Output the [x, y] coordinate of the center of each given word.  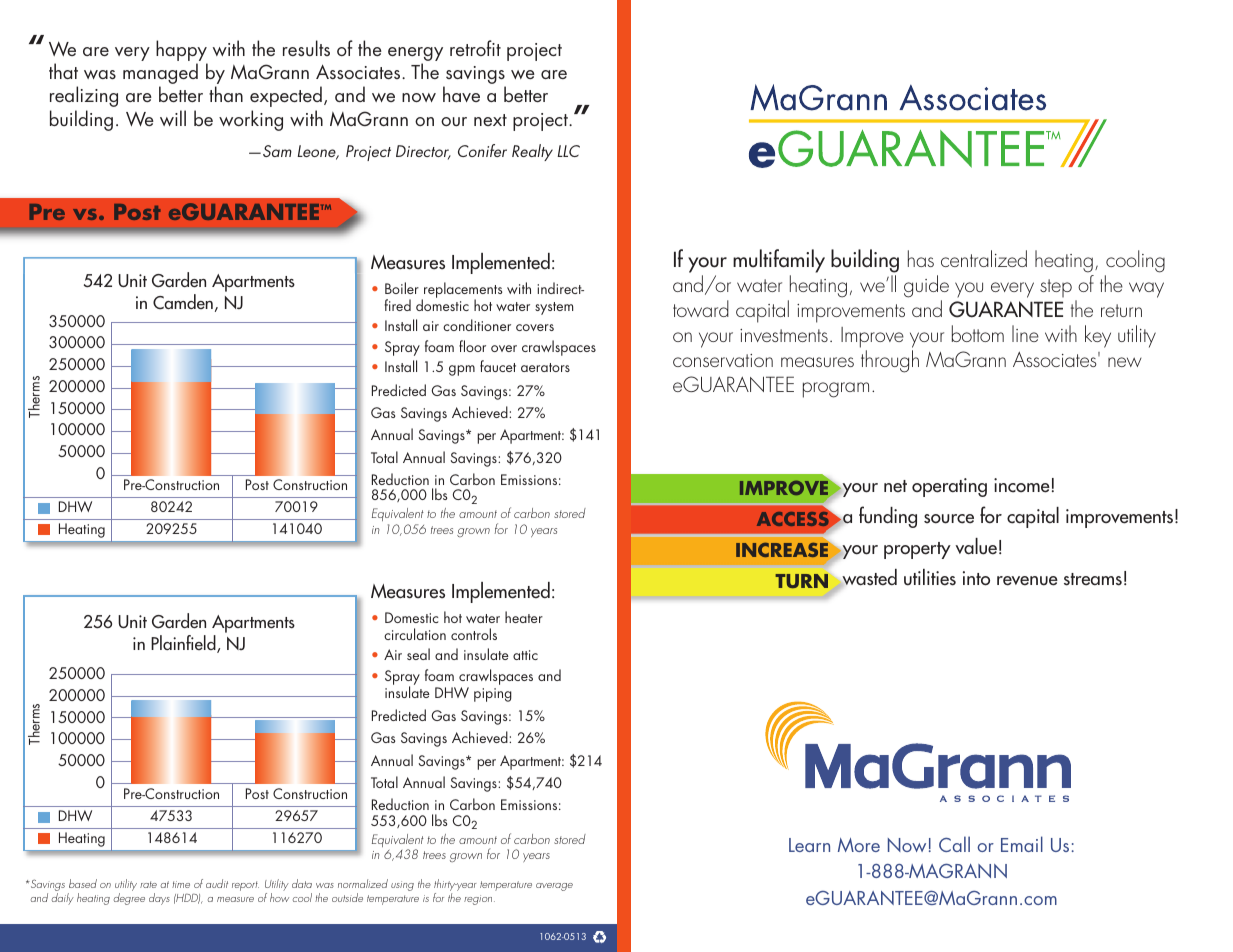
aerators [545, 367]
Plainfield [184, 644]
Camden [183, 302]
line [1025, 333]
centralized [984, 258]
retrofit [475, 48]
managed [160, 75]
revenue [1027, 581]
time [181, 884]
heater [524, 617]
